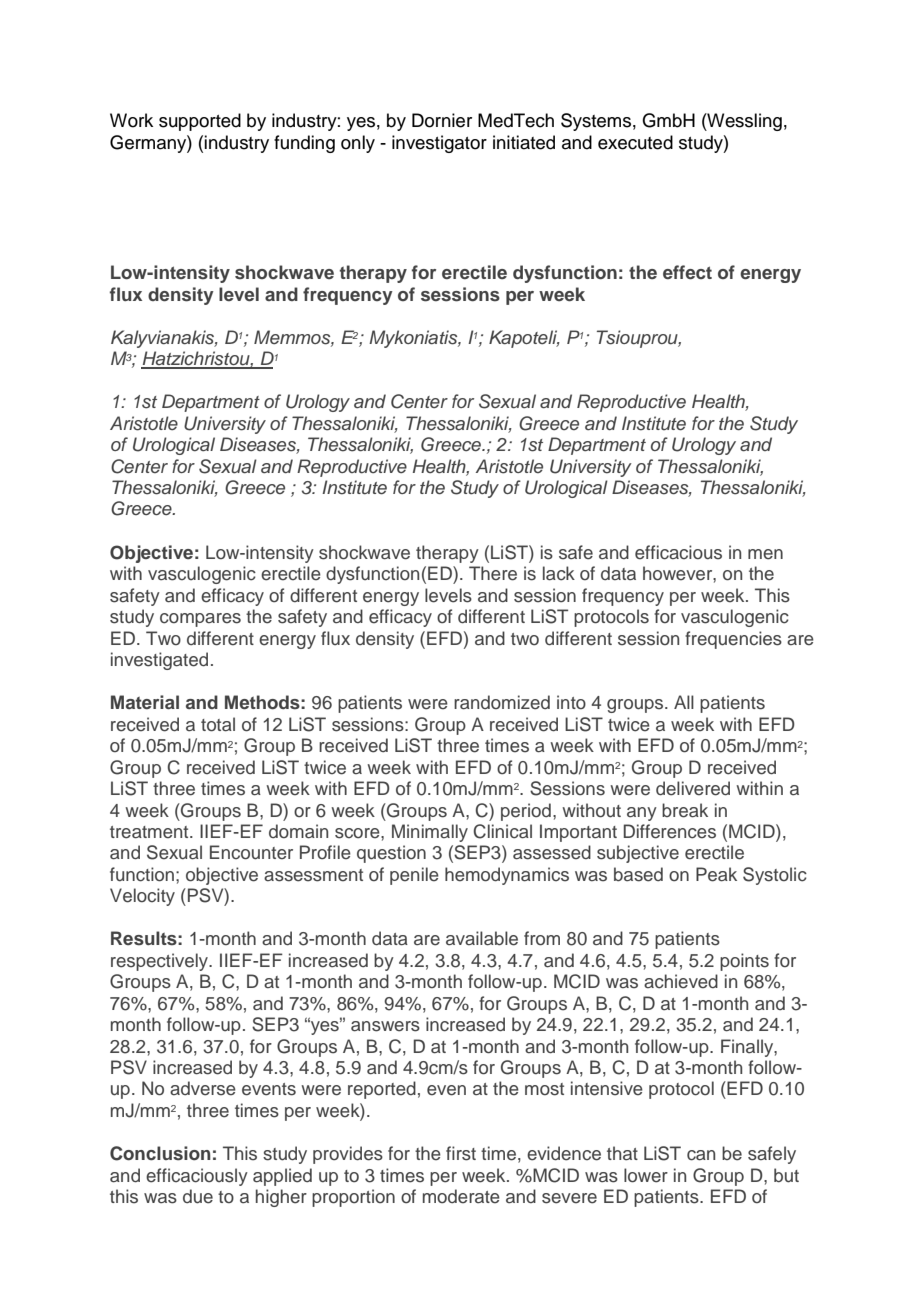  I want to click on lack, so click(559, 573).
